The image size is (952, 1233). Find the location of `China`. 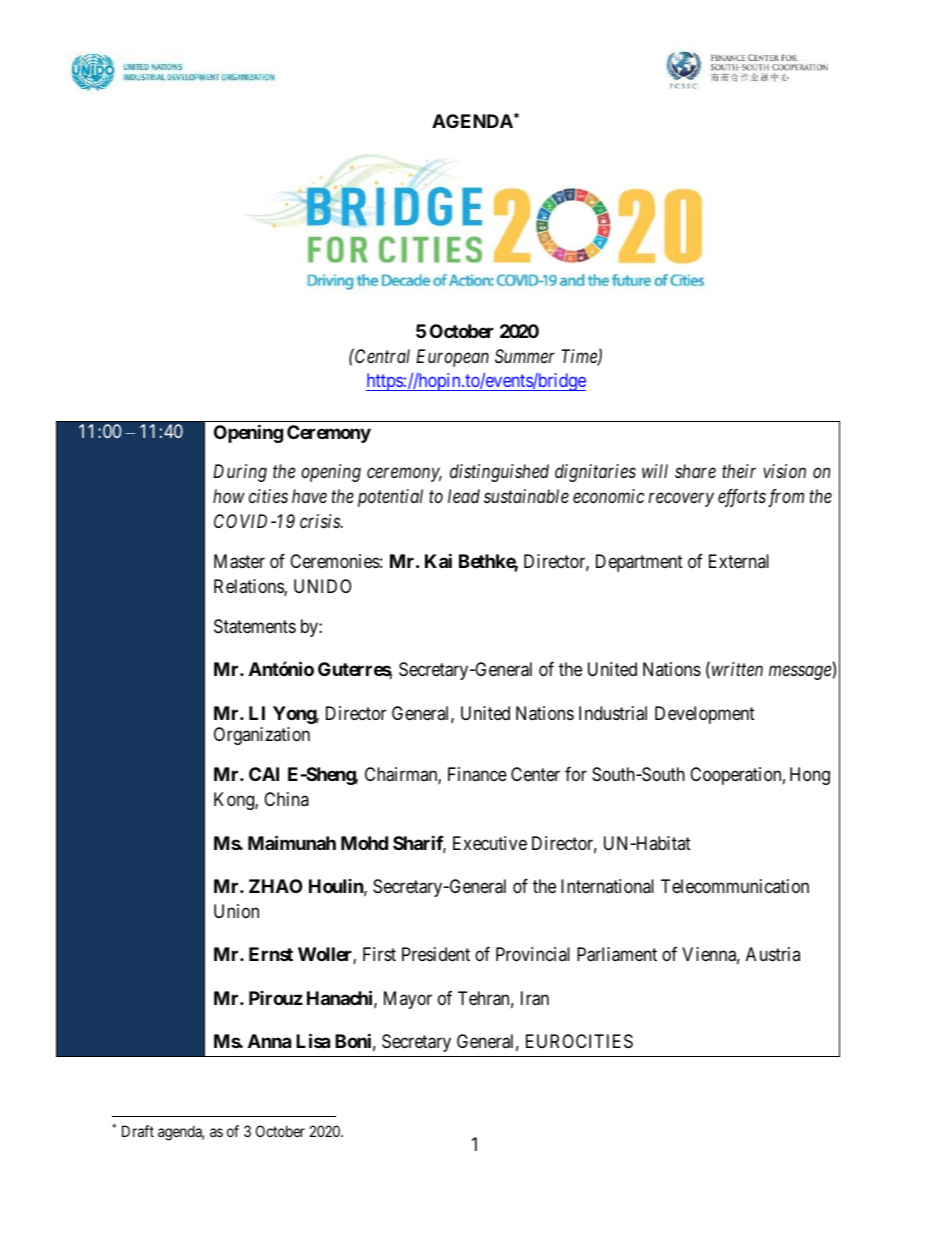

China is located at coordinates (286, 799).
